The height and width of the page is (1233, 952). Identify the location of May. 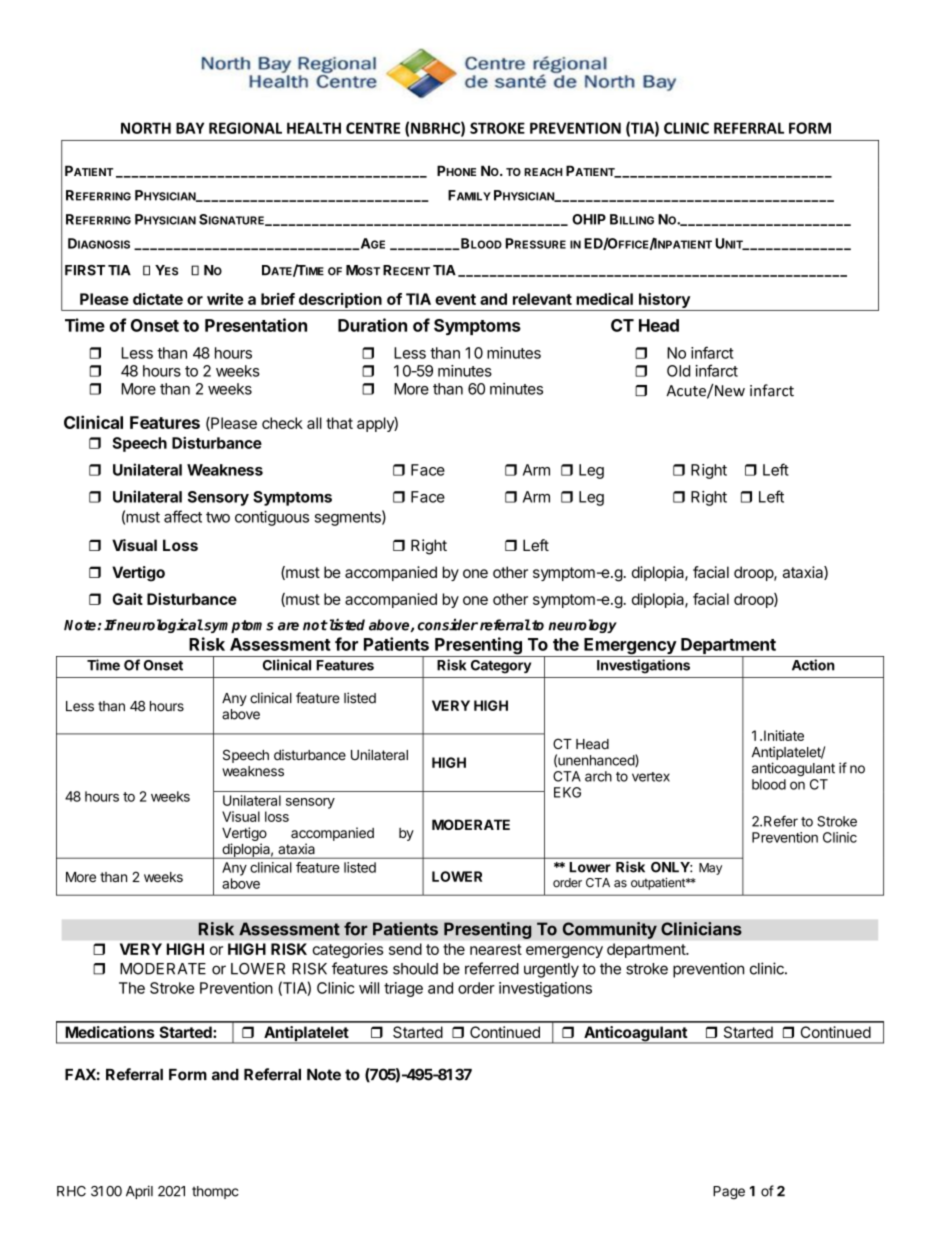
(710, 869).
